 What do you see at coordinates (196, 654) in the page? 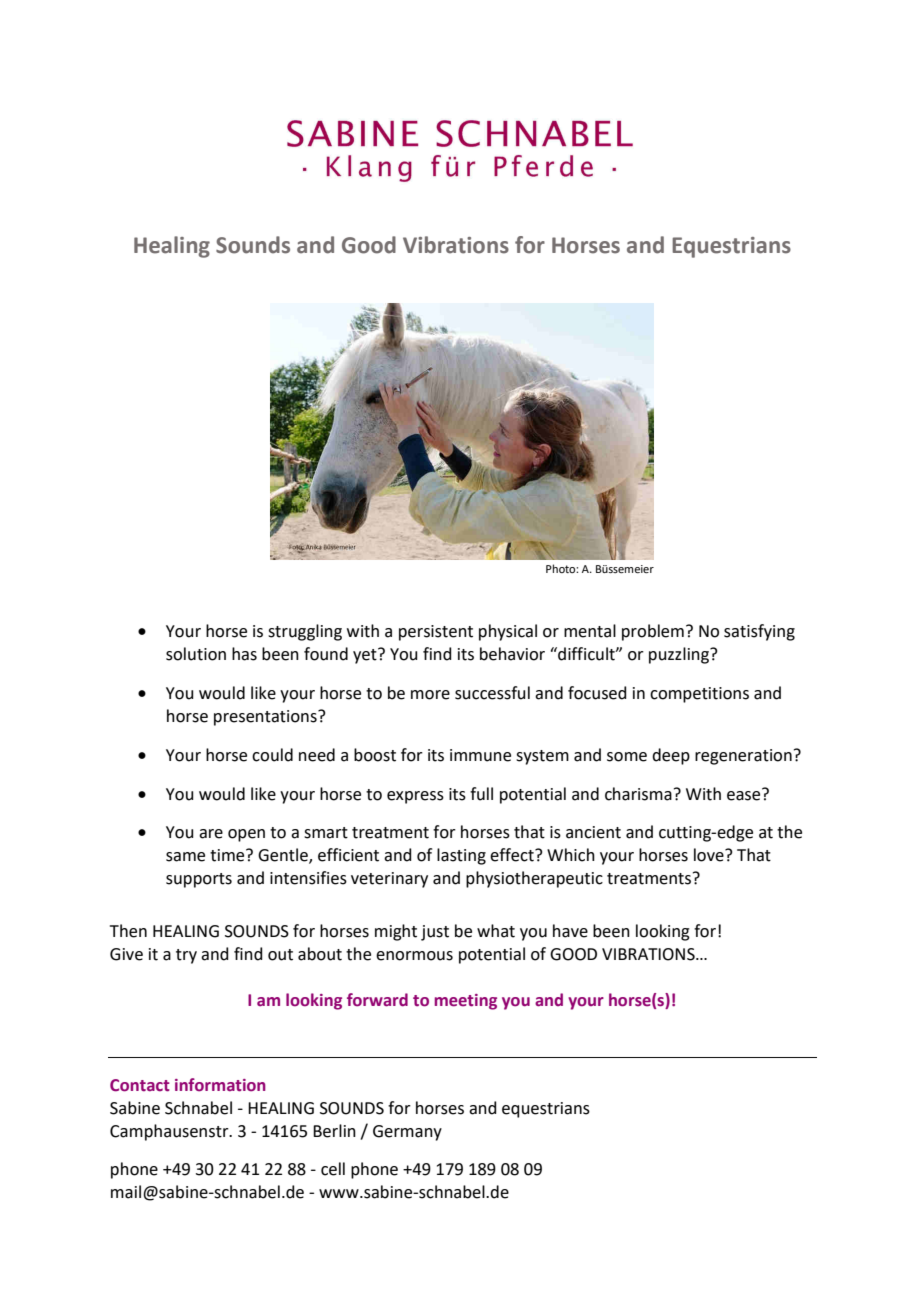
I see `solution` at bounding box center [196, 654].
